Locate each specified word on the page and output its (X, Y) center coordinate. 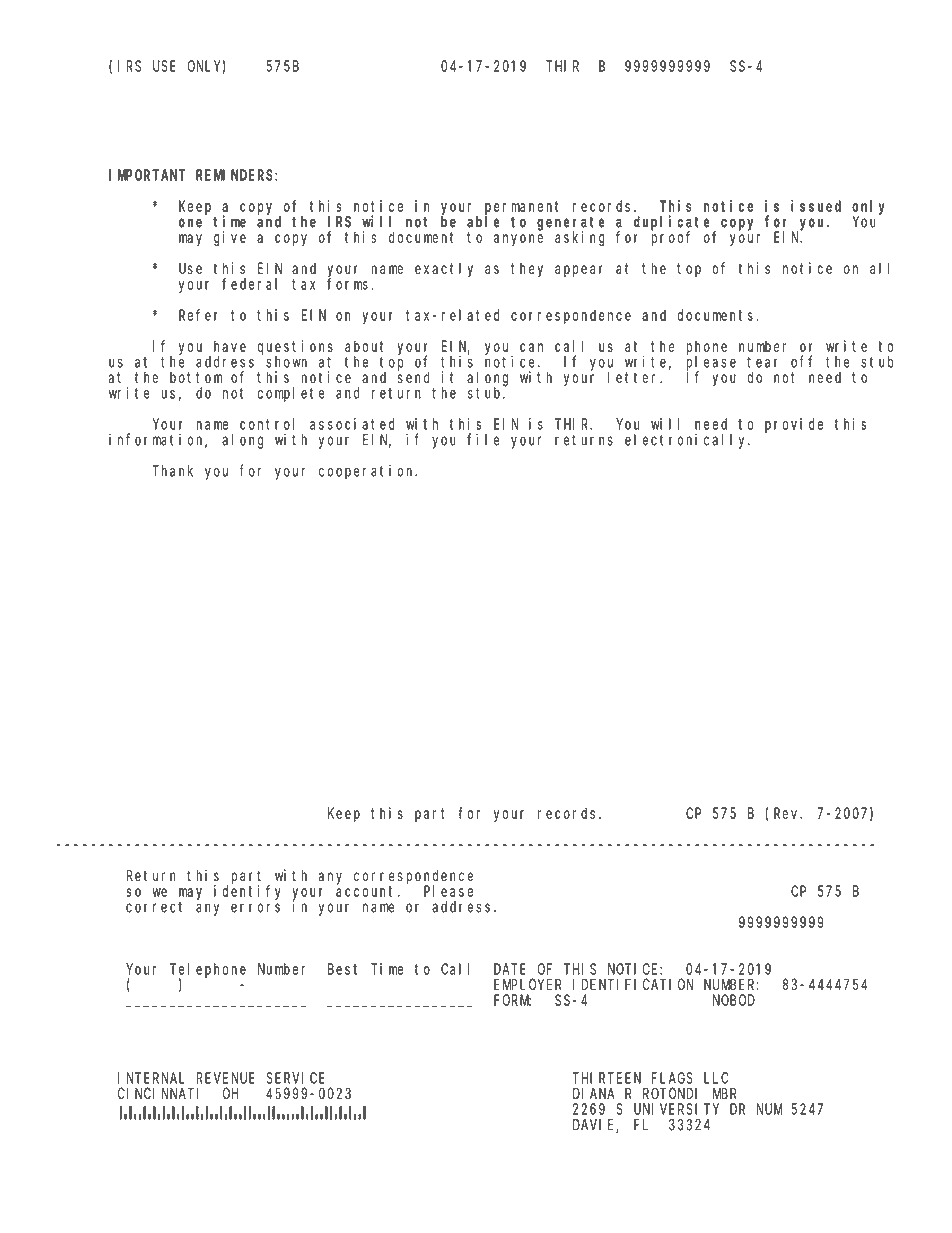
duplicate (674, 223)
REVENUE (226, 1078)
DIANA (594, 1093)
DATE (510, 969)
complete (291, 394)
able (483, 222)
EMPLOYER (527, 985)
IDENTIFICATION (633, 985)
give (230, 239)
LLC (716, 1078)
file (483, 439)
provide (794, 425)
